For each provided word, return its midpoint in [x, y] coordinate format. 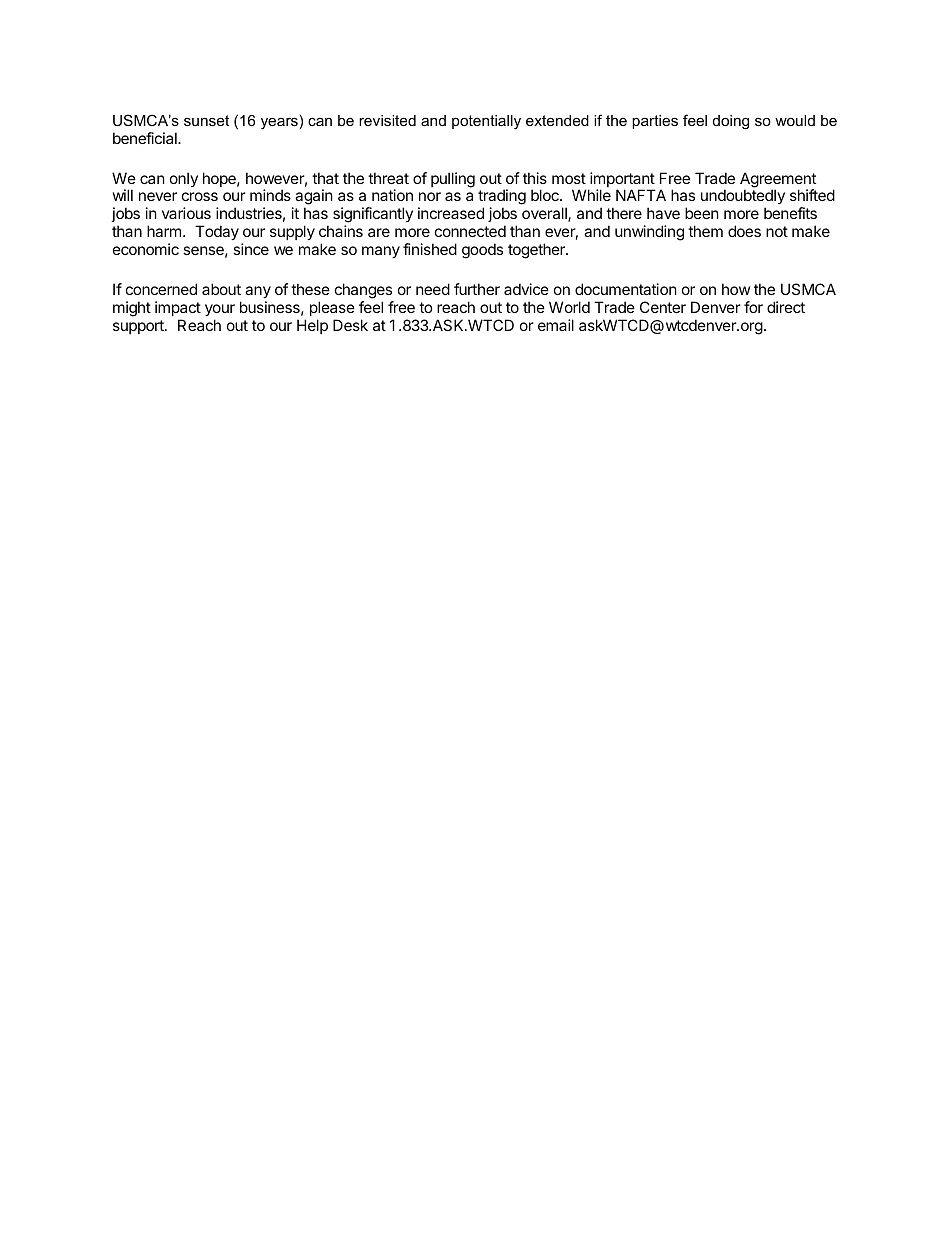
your [220, 310]
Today [217, 232]
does [744, 231]
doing [731, 122]
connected [470, 231]
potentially [486, 122]
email [556, 325]
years [279, 123]
